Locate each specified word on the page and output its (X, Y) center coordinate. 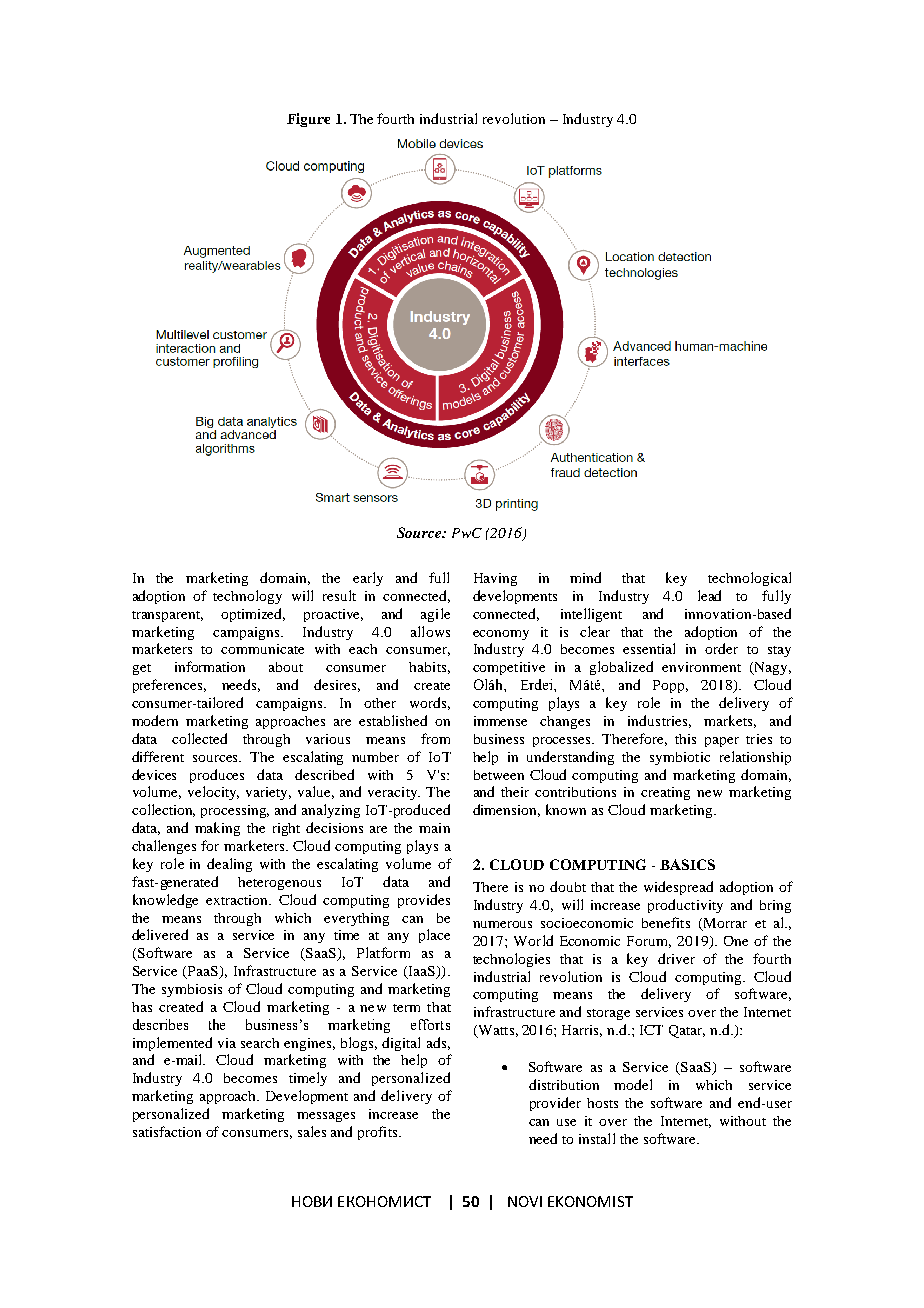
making (217, 829)
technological (749, 579)
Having (495, 579)
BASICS (687, 864)
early (368, 579)
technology (247, 597)
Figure (308, 120)
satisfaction (167, 1131)
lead (709, 595)
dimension (506, 810)
